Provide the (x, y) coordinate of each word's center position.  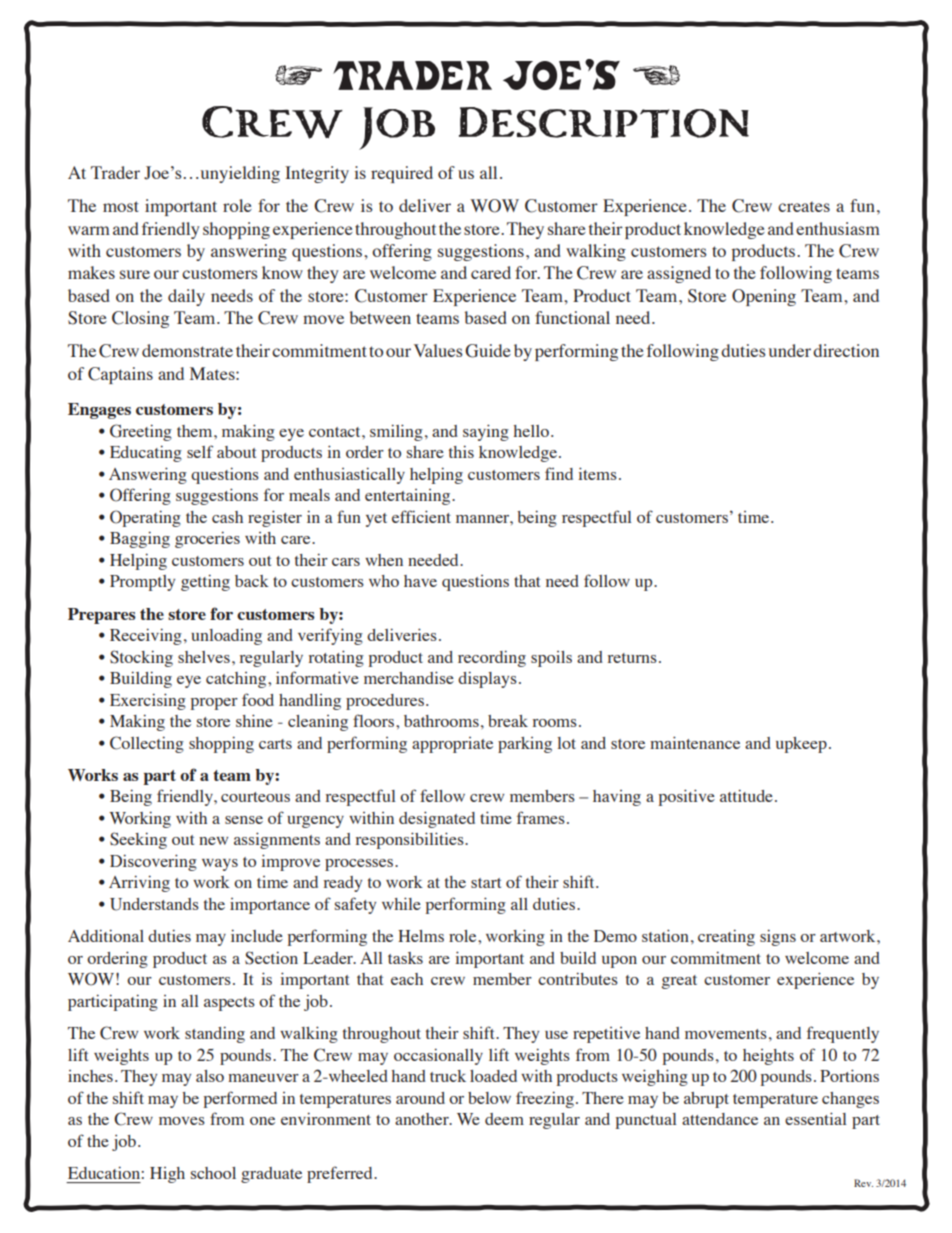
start (486, 883)
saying (486, 432)
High (167, 1175)
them (196, 431)
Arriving (139, 883)
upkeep (801, 745)
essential (816, 1118)
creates (804, 207)
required (402, 174)
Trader (115, 172)
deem (504, 1119)
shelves (204, 657)
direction (846, 350)
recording (492, 658)
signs (778, 937)
